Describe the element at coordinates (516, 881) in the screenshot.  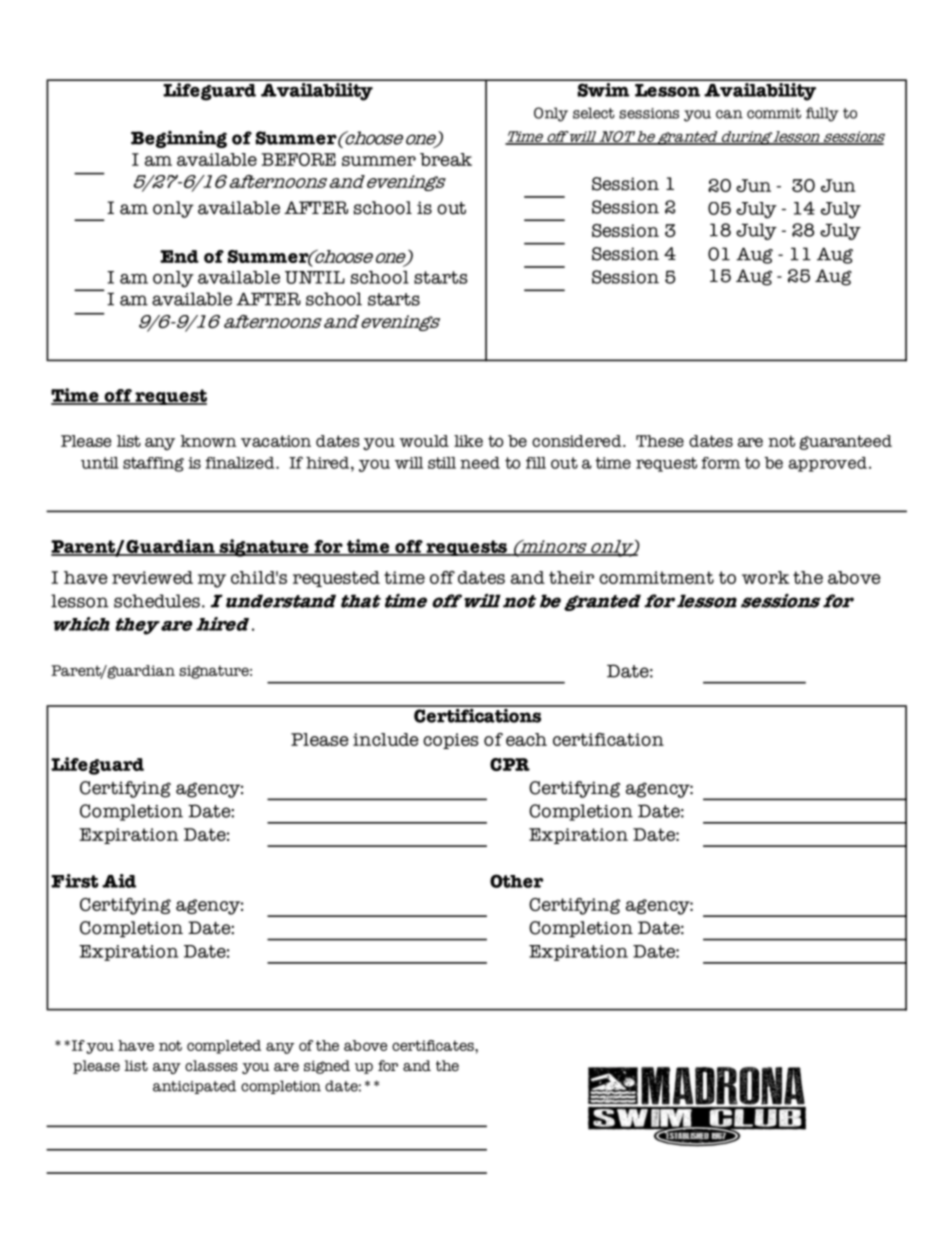
I see `Other` at that location.
